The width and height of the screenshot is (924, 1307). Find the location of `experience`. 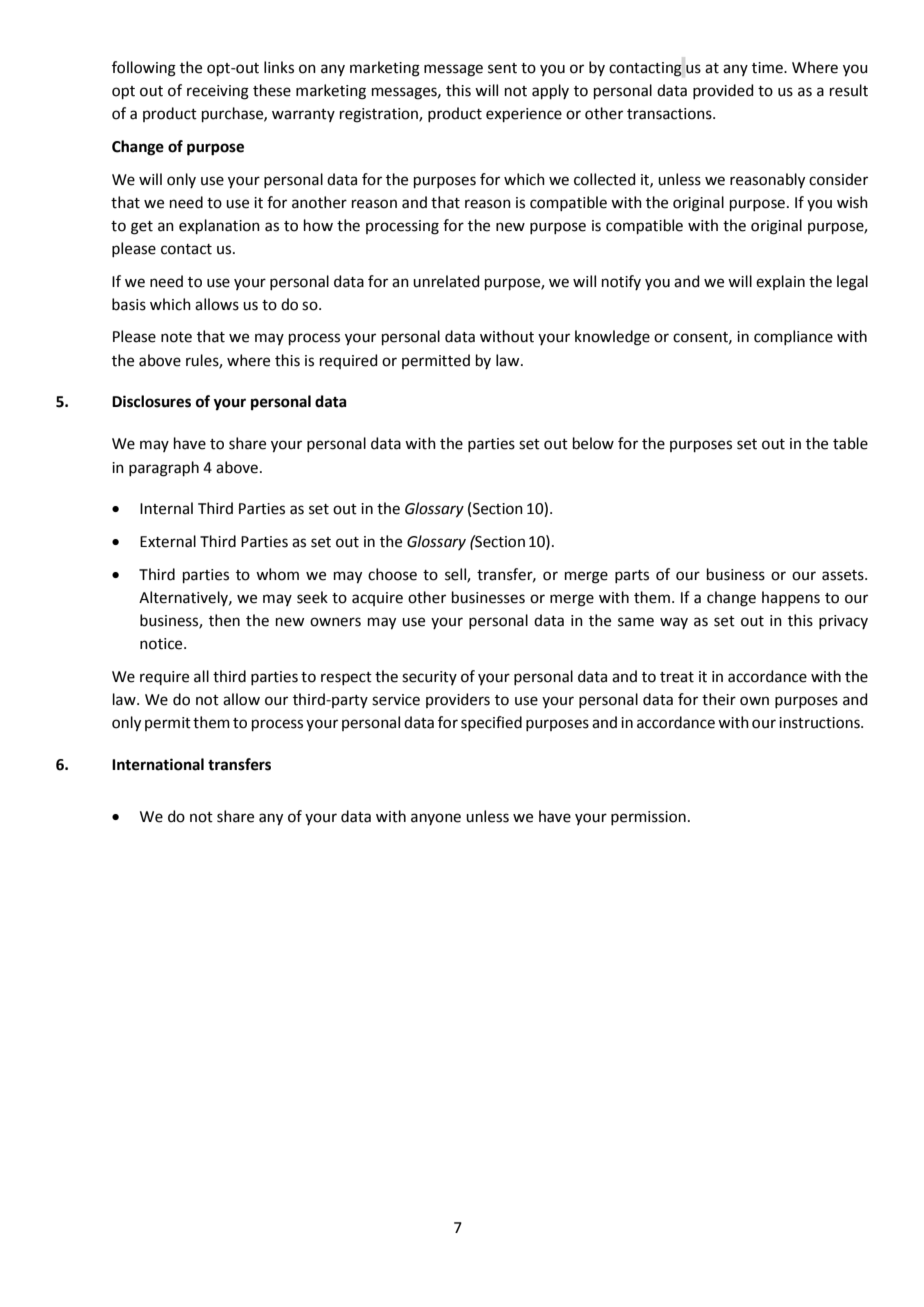

experience is located at coordinates (524, 115).
